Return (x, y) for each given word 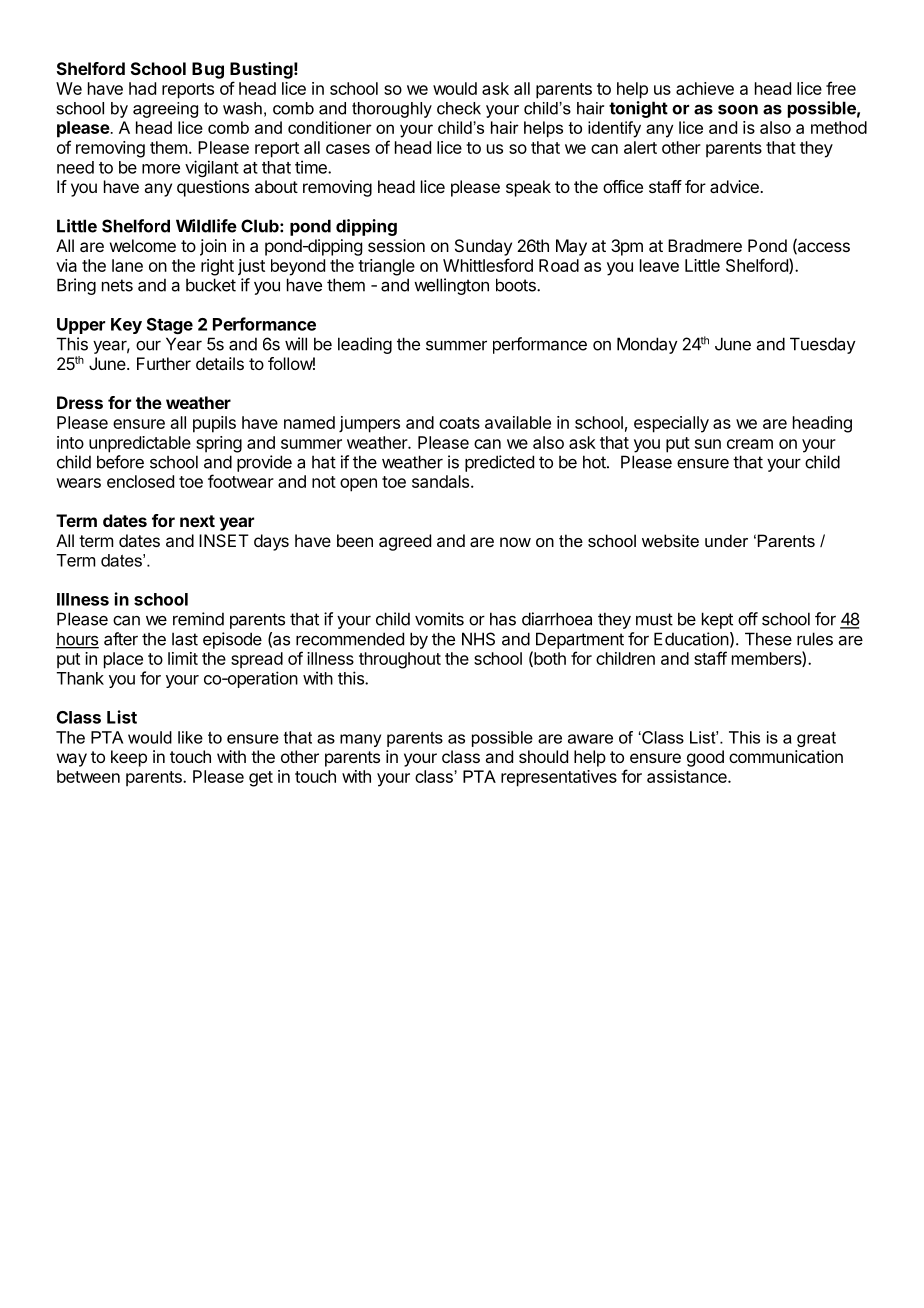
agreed (405, 542)
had (142, 88)
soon (738, 109)
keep (129, 758)
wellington (451, 286)
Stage (170, 326)
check (459, 108)
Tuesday (823, 345)
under (726, 540)
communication (786, 756)
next (197, 521)
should (543, 756)
